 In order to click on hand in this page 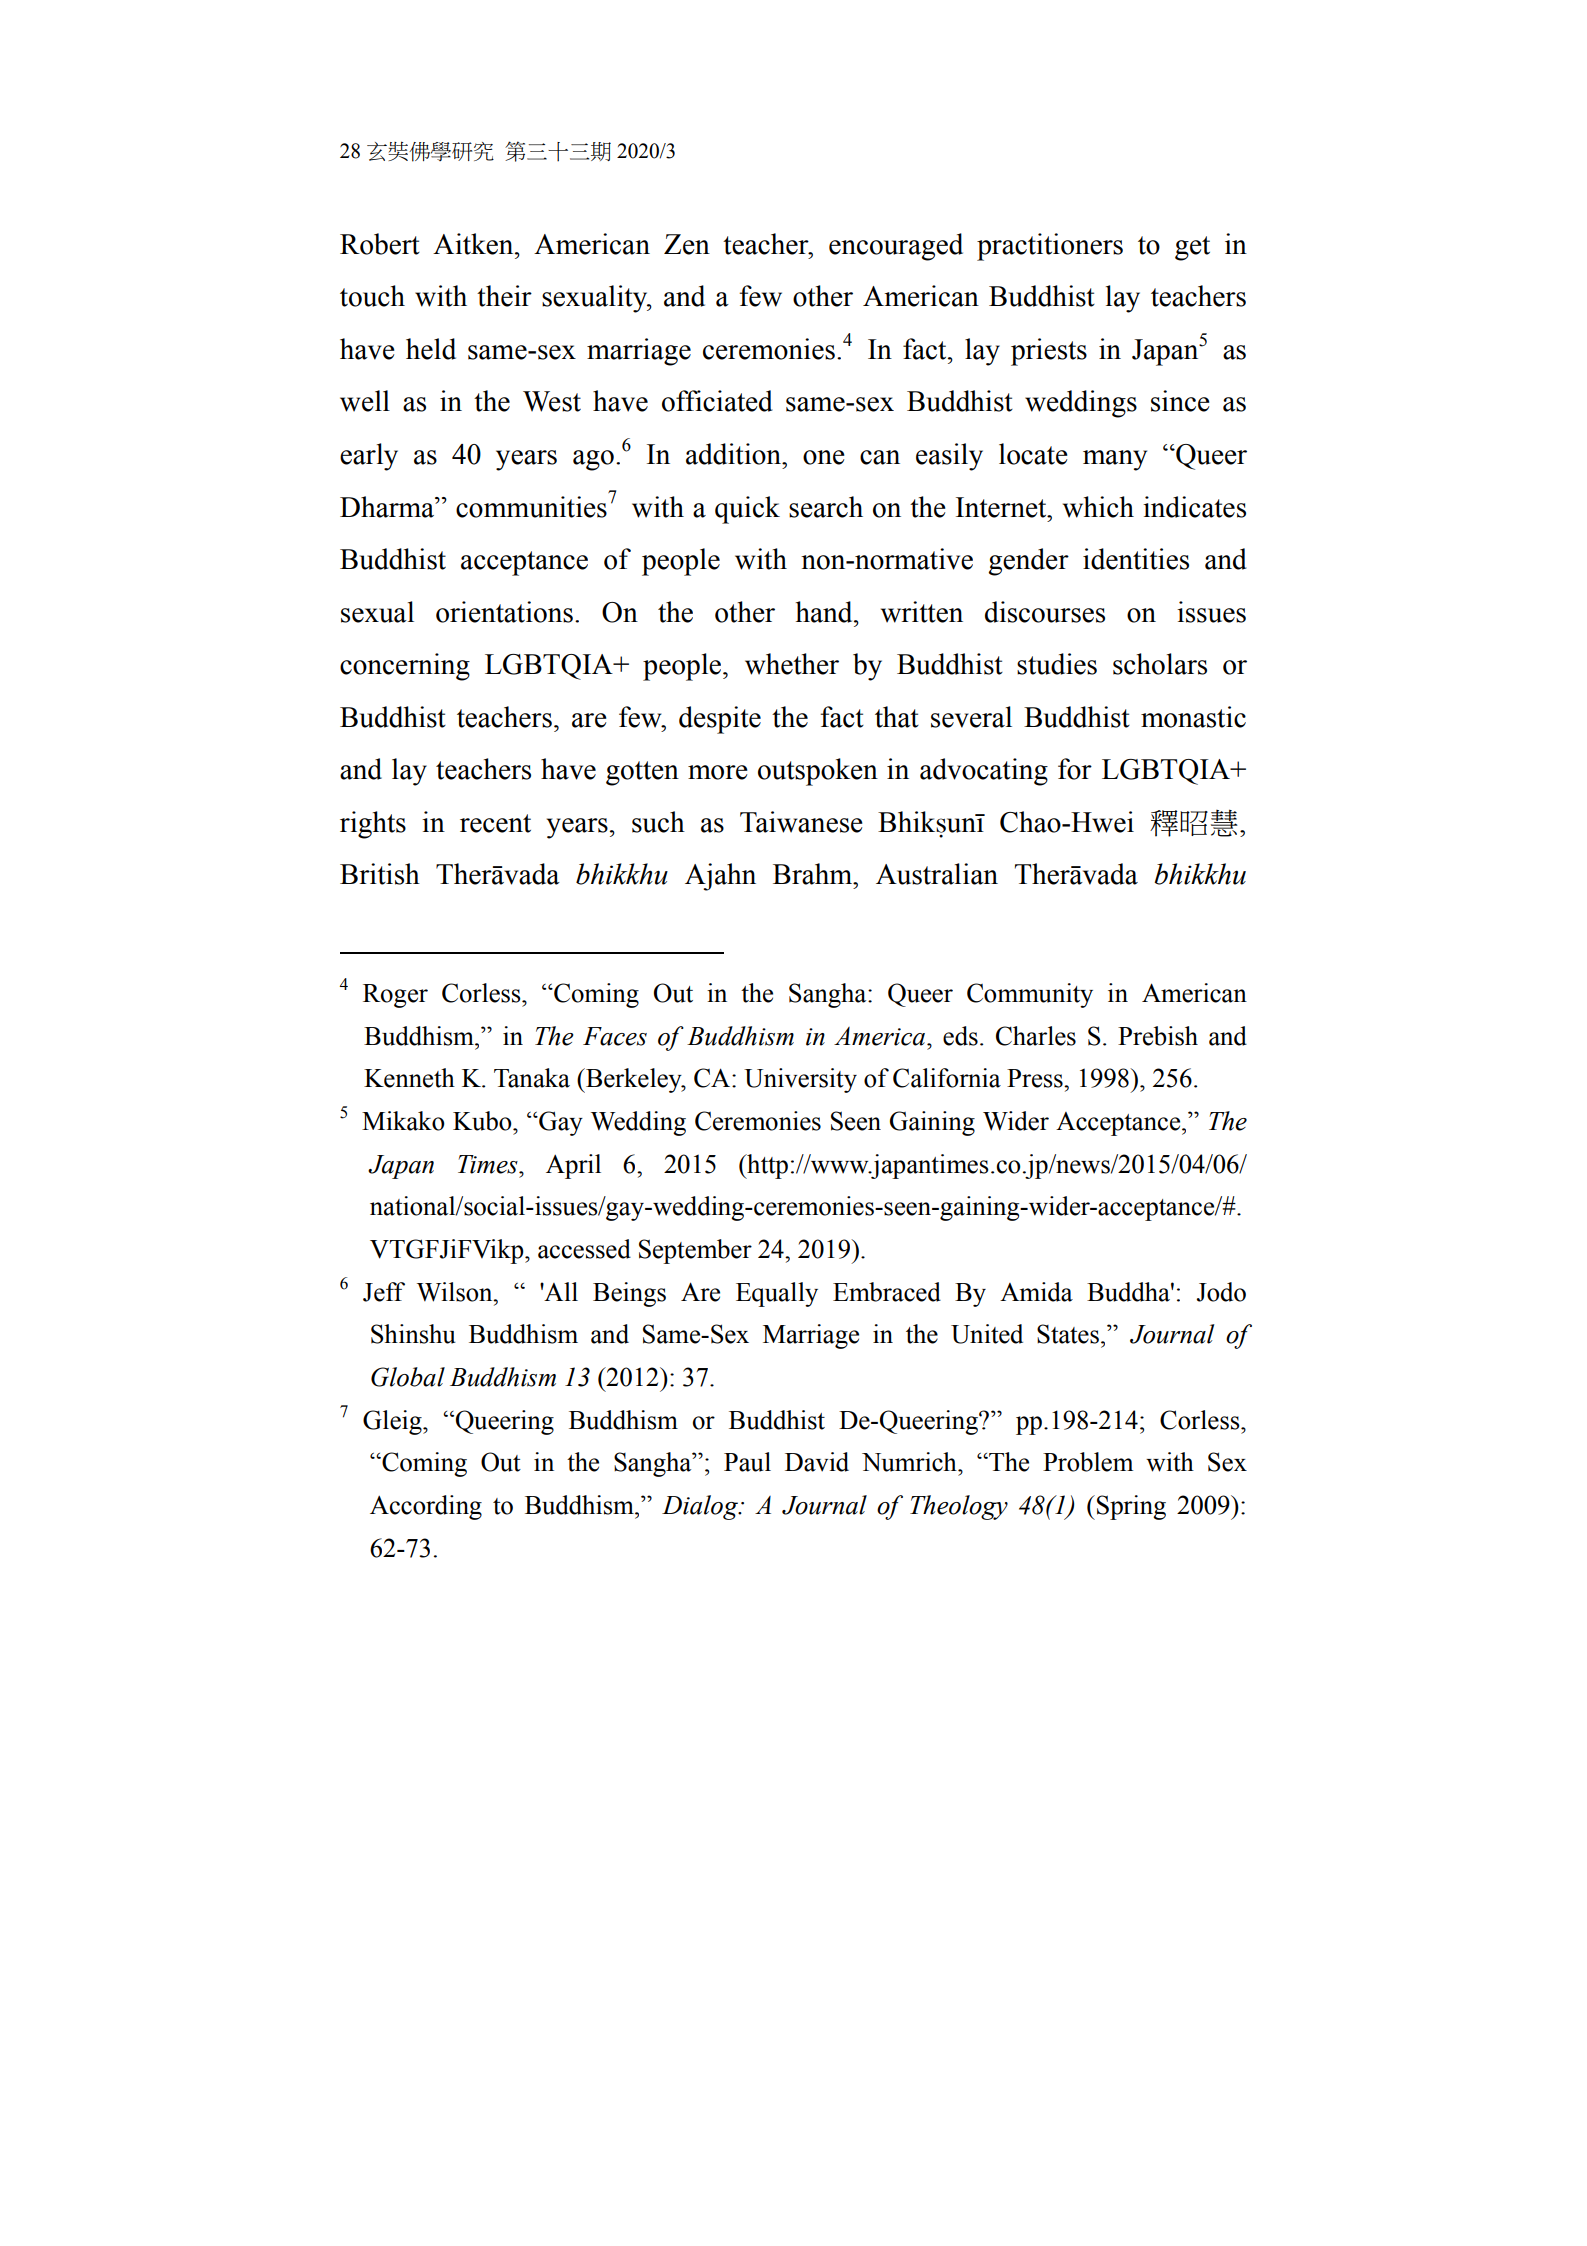, I will do `click(825, 612)`.
